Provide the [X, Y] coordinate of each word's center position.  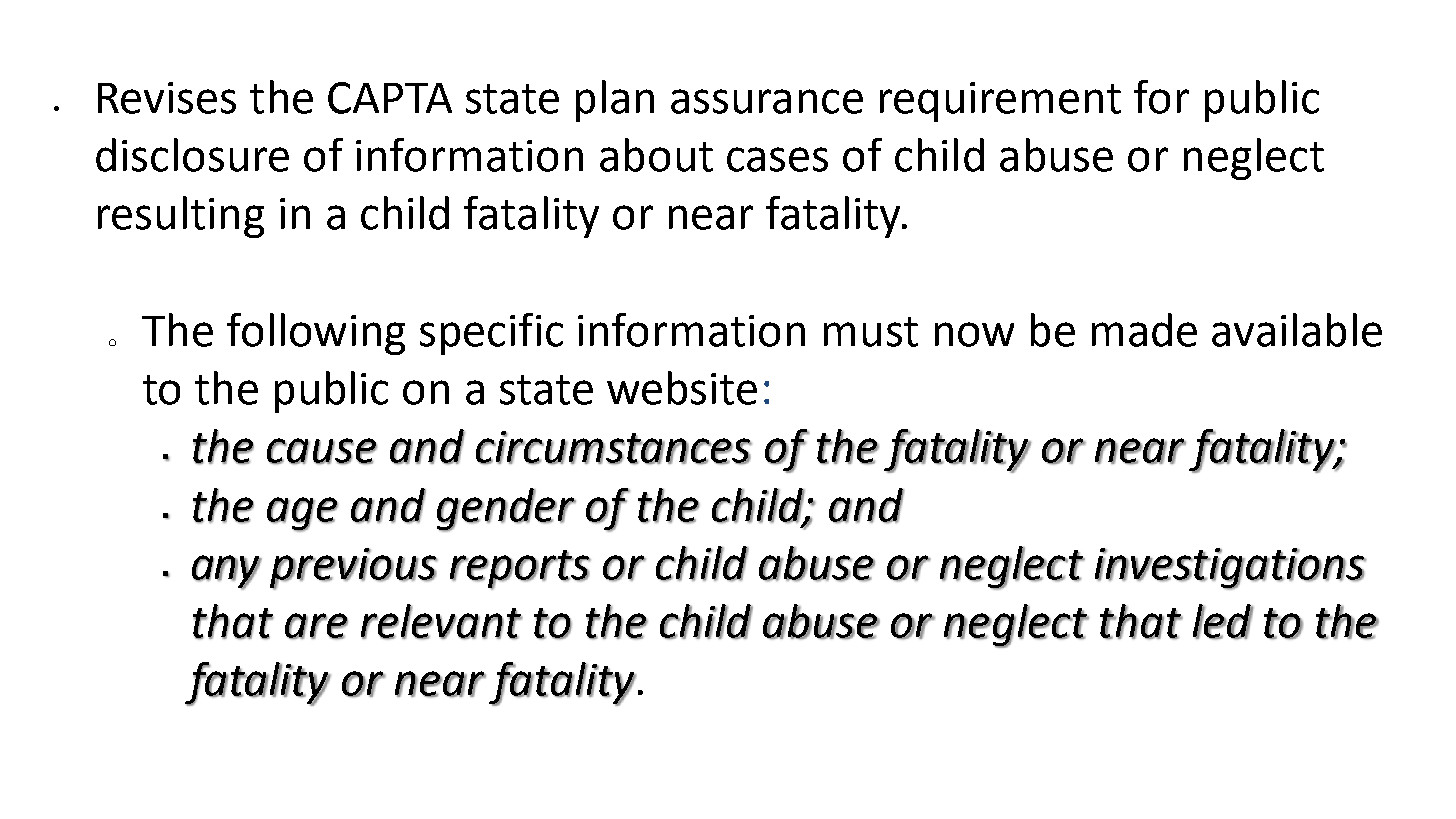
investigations [1230, 569]
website [682, 388]
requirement [1000, 102]
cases [777, 159]
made [1144, 330]
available [1297, 330]
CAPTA [390, 98]
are [316, 626]
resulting [181, 217]
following [316, 334]
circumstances [614, 448]
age [302, 514]
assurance [767, 101]
